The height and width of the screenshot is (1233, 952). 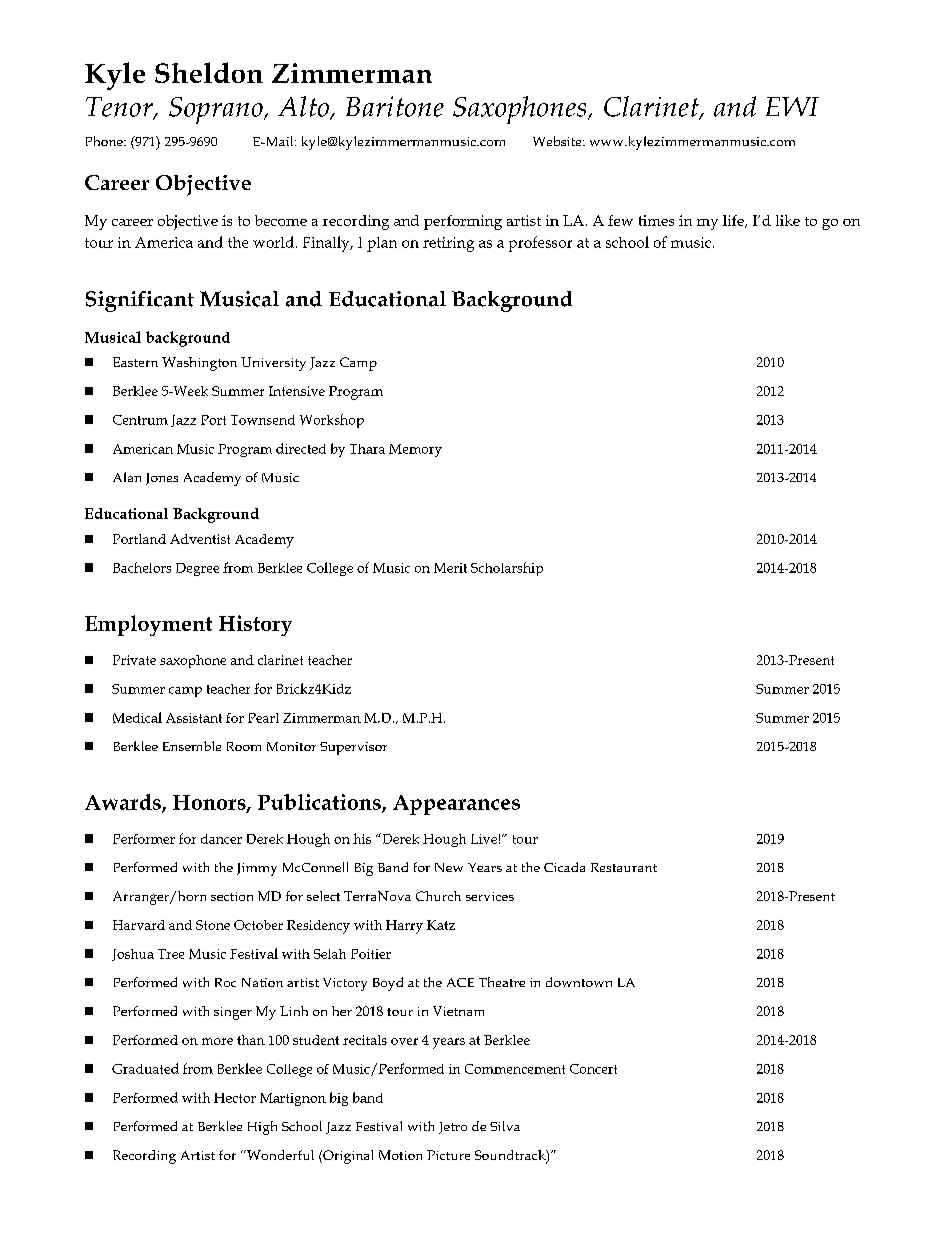 What do you see at coordinates (235, 1098) in the screenshot?
I see `Hector` at bounding box center [235, 1098].
